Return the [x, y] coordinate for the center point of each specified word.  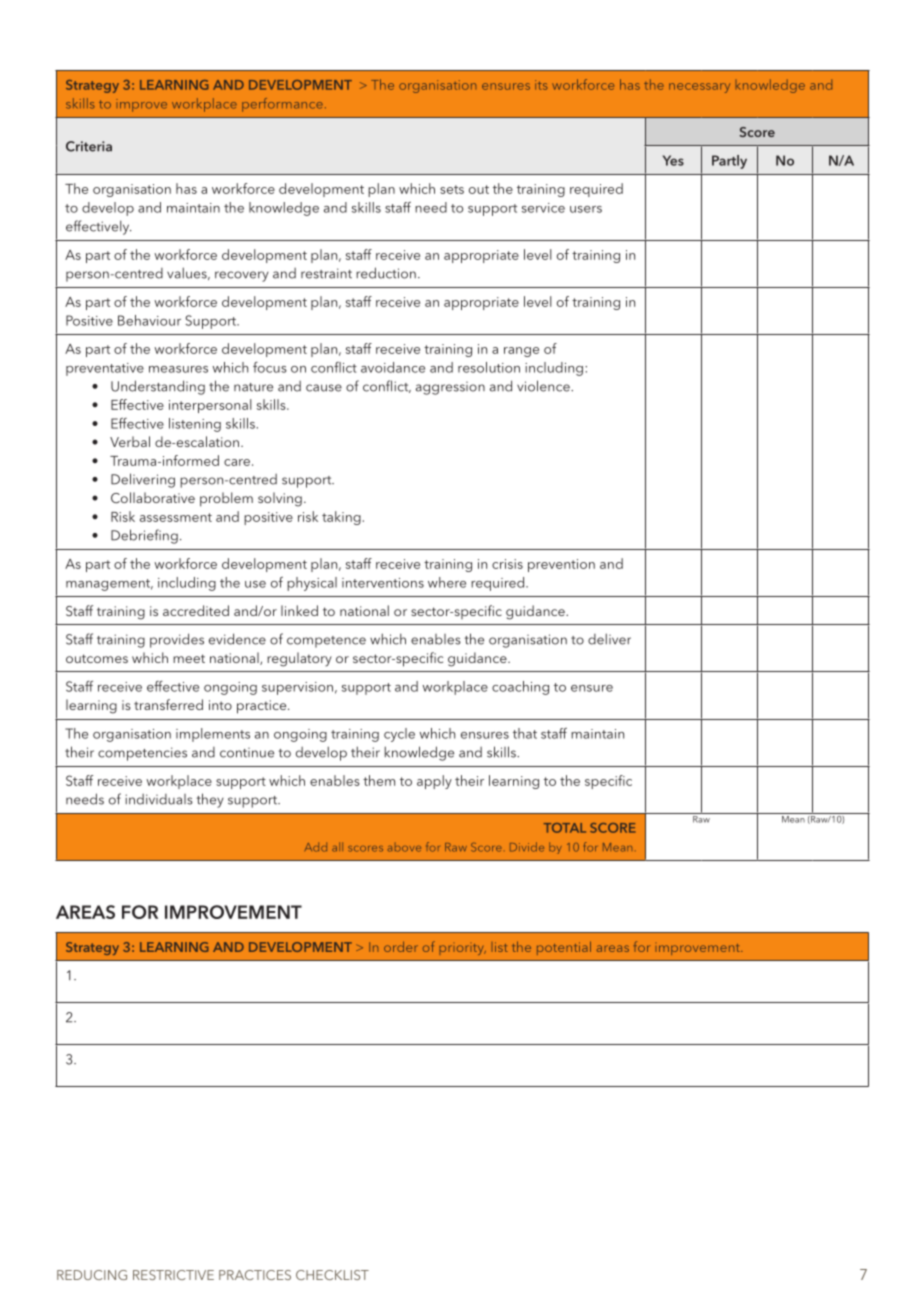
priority [462, 949]
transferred [168, 704]
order [401, 946]
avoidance [393, 367]
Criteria [89, 146]
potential [564, 948]
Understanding [158, 387]
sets [452, 189]
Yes [673, 160]
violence [544, 386]
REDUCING [92, 1275]
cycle [399, 735]
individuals [159, 799]
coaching [520, 688]
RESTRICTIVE [173, 1275]
